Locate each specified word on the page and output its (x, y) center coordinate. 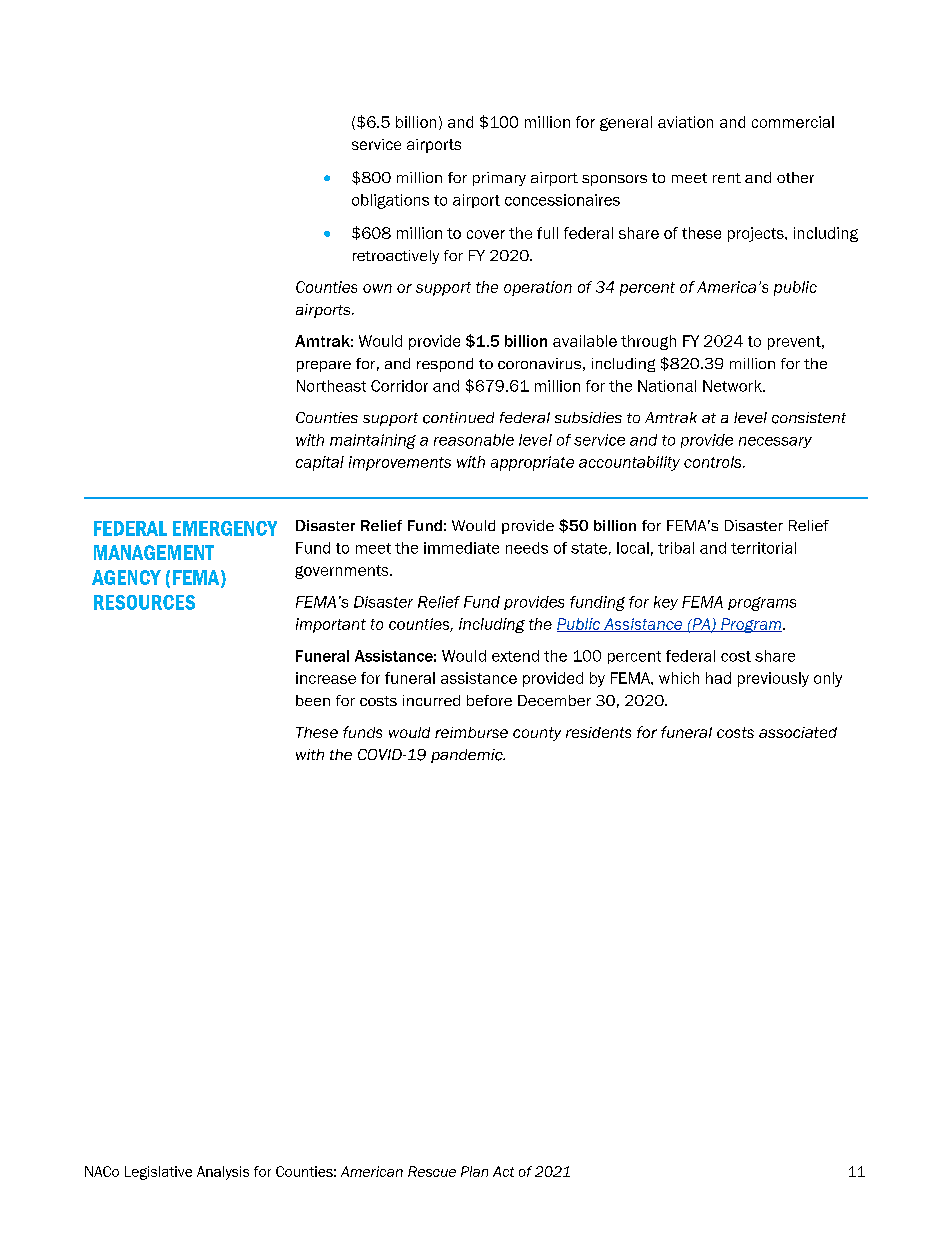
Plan (474, 1171)
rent (727, 178)
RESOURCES (144, 602)
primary (499, 179)
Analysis (223, 1173)
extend (515, 656)
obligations (390, 201)
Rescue (432, 1171)
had (718, 678)
